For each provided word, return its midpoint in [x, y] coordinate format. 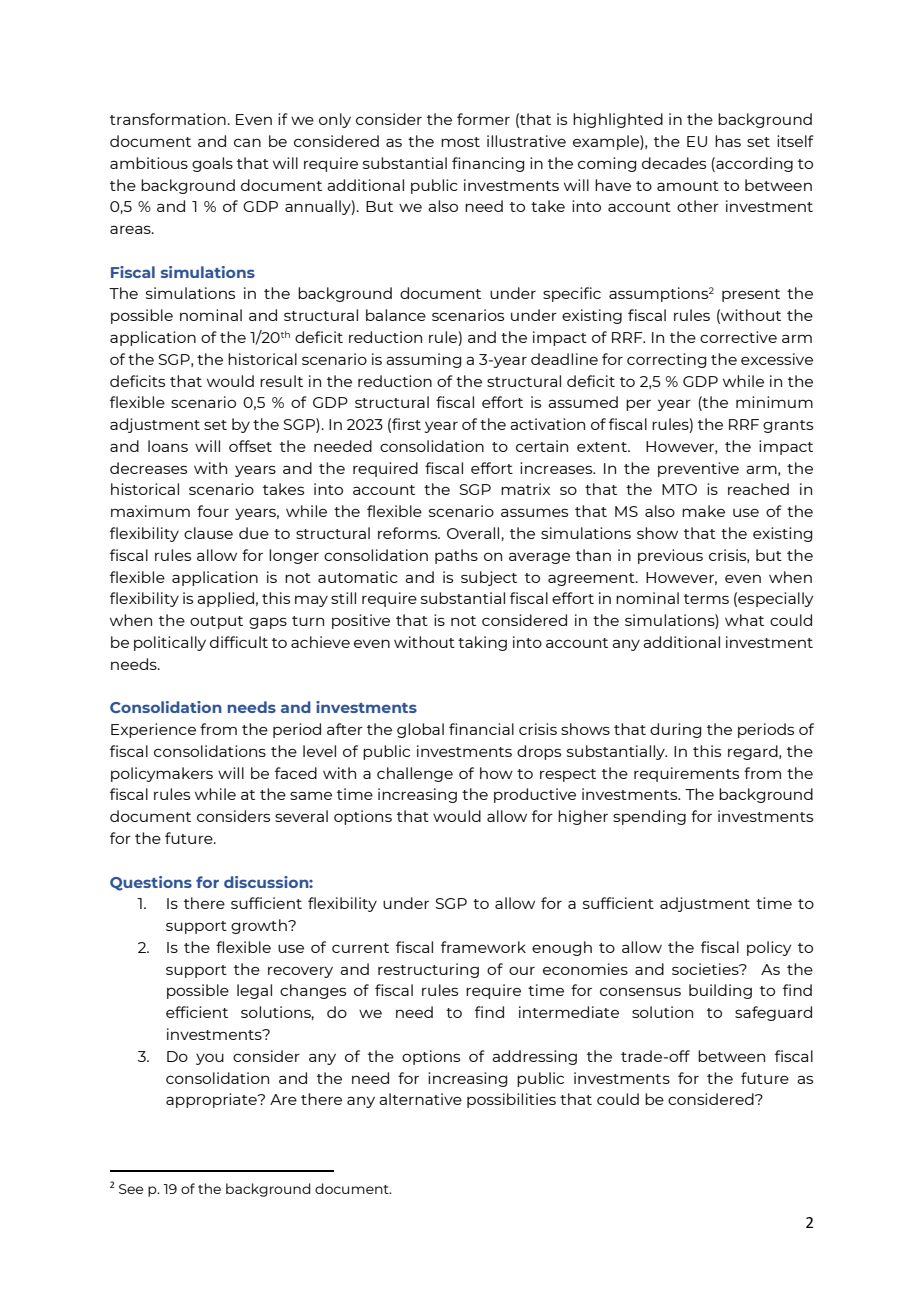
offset [250, 446]
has [728, 141]
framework [483, 947]
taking [482, 643]
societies [706, 969]
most [460, 142]
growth [260, 926]
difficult [239, 642]
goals [212, 164]
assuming [423, 360]
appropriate [212, 1100]
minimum [774, 402]
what [744, 620]
